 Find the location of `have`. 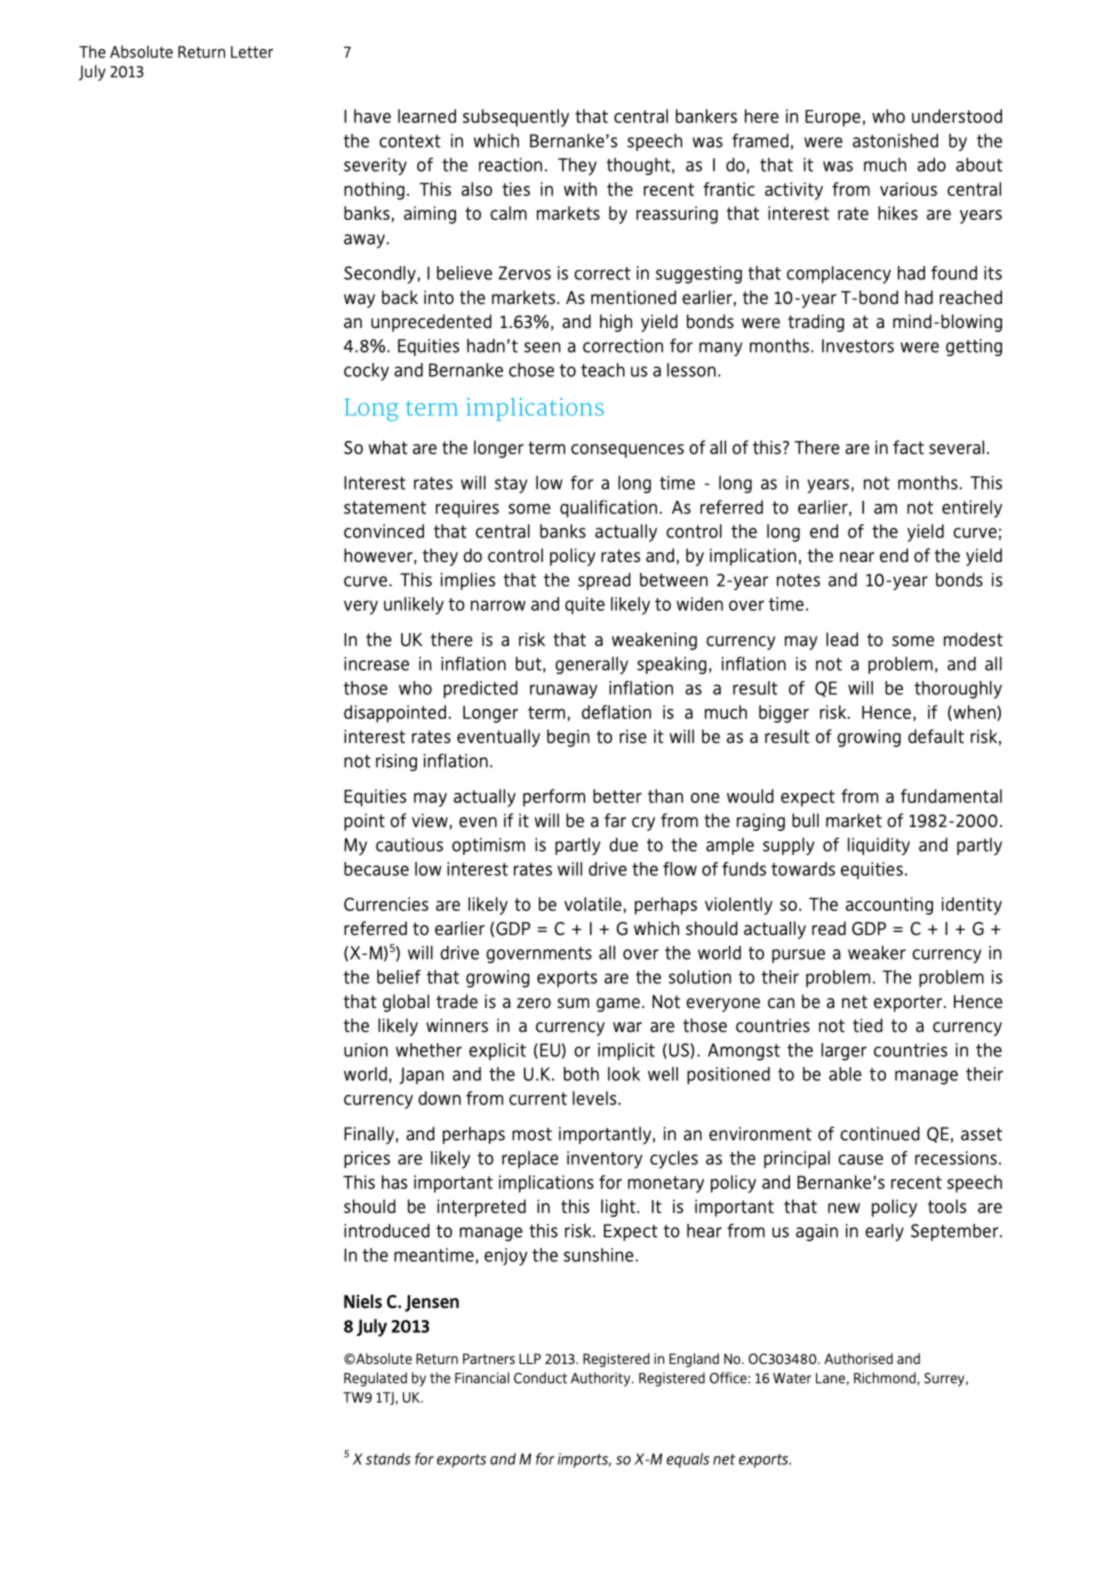

have is located at coordinates (372, 116).
